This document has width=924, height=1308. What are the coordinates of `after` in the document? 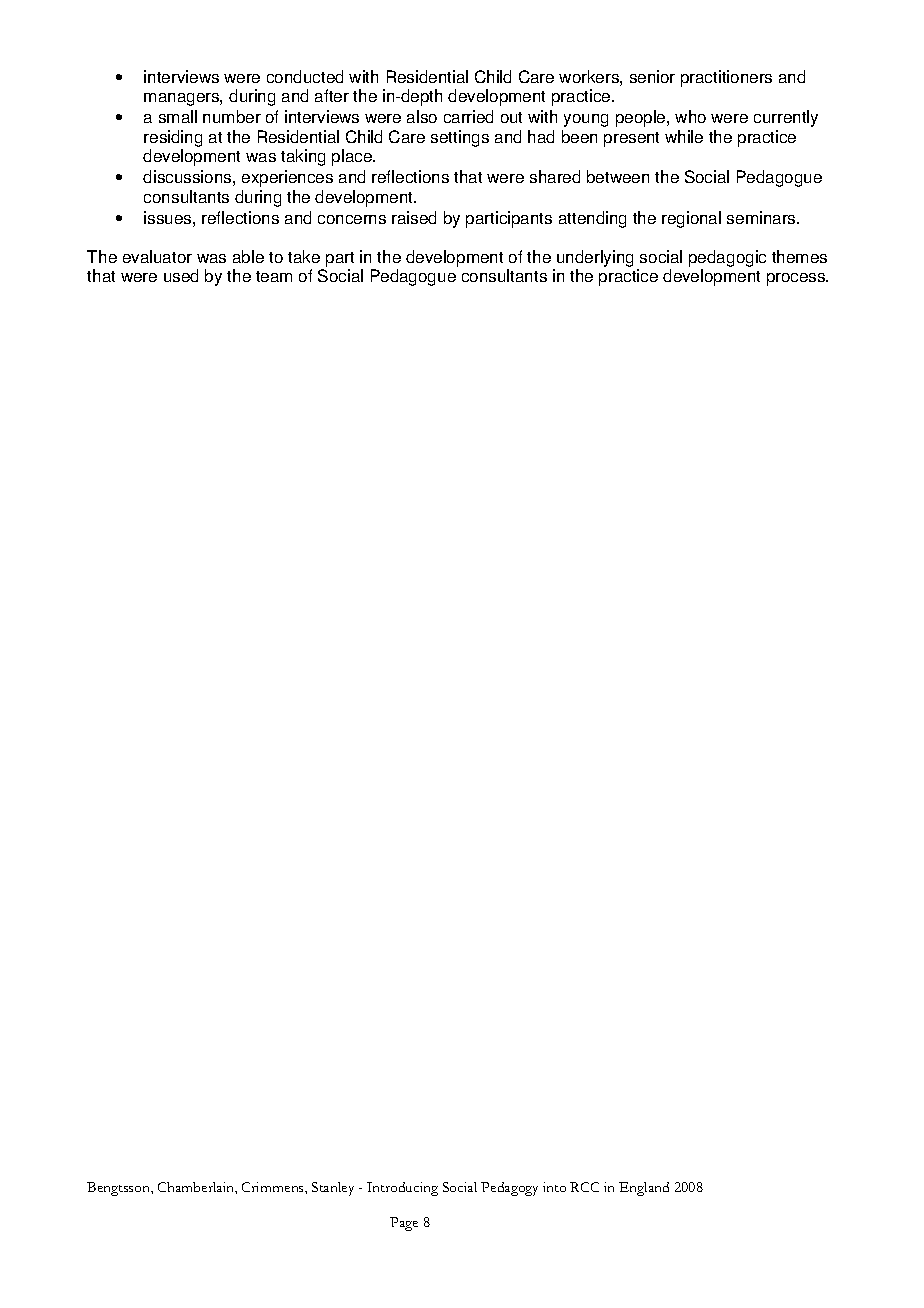 It's located at (332, 95).
